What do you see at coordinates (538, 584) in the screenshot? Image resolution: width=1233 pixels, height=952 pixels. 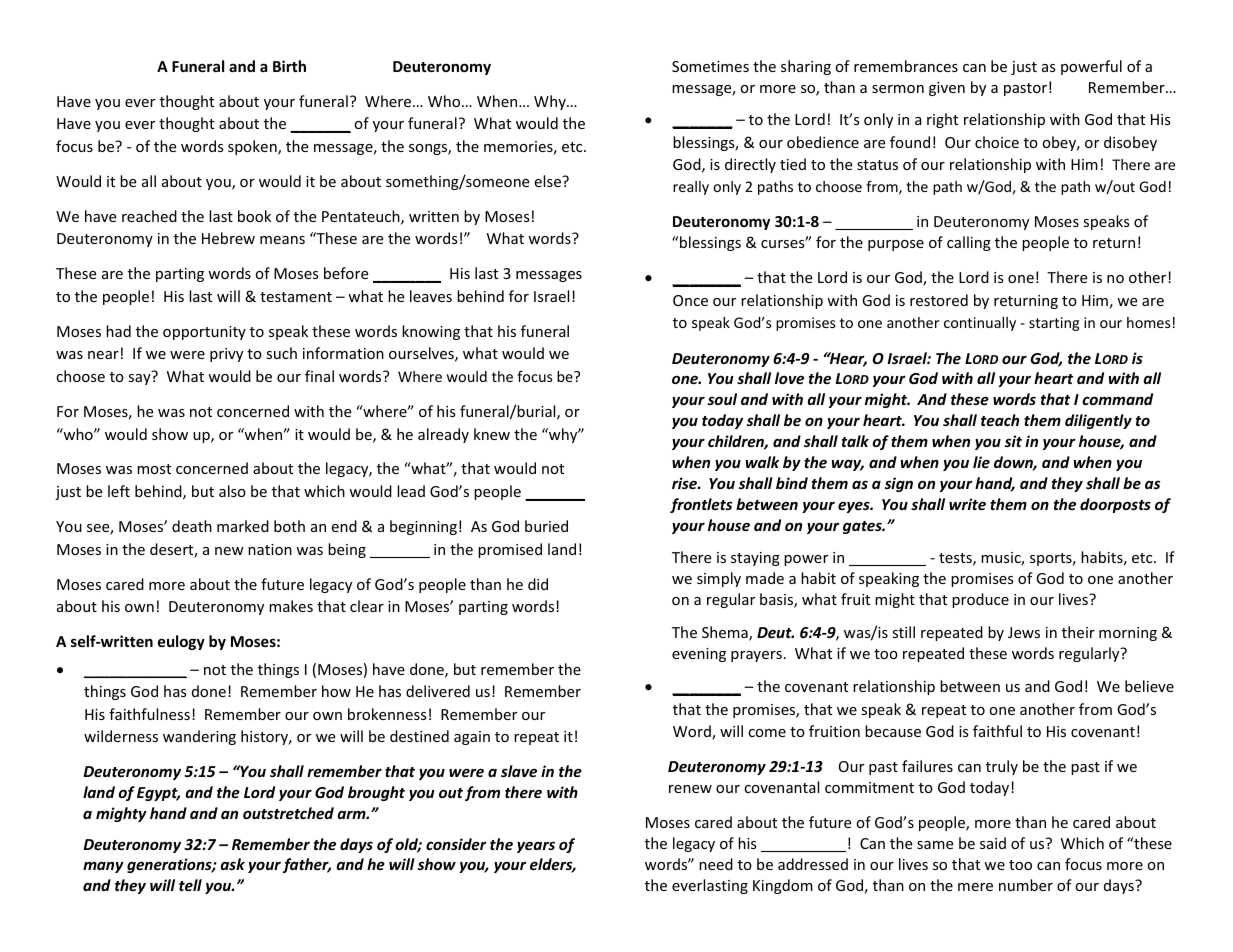 I see `did` at bounding box center [538, 584].
